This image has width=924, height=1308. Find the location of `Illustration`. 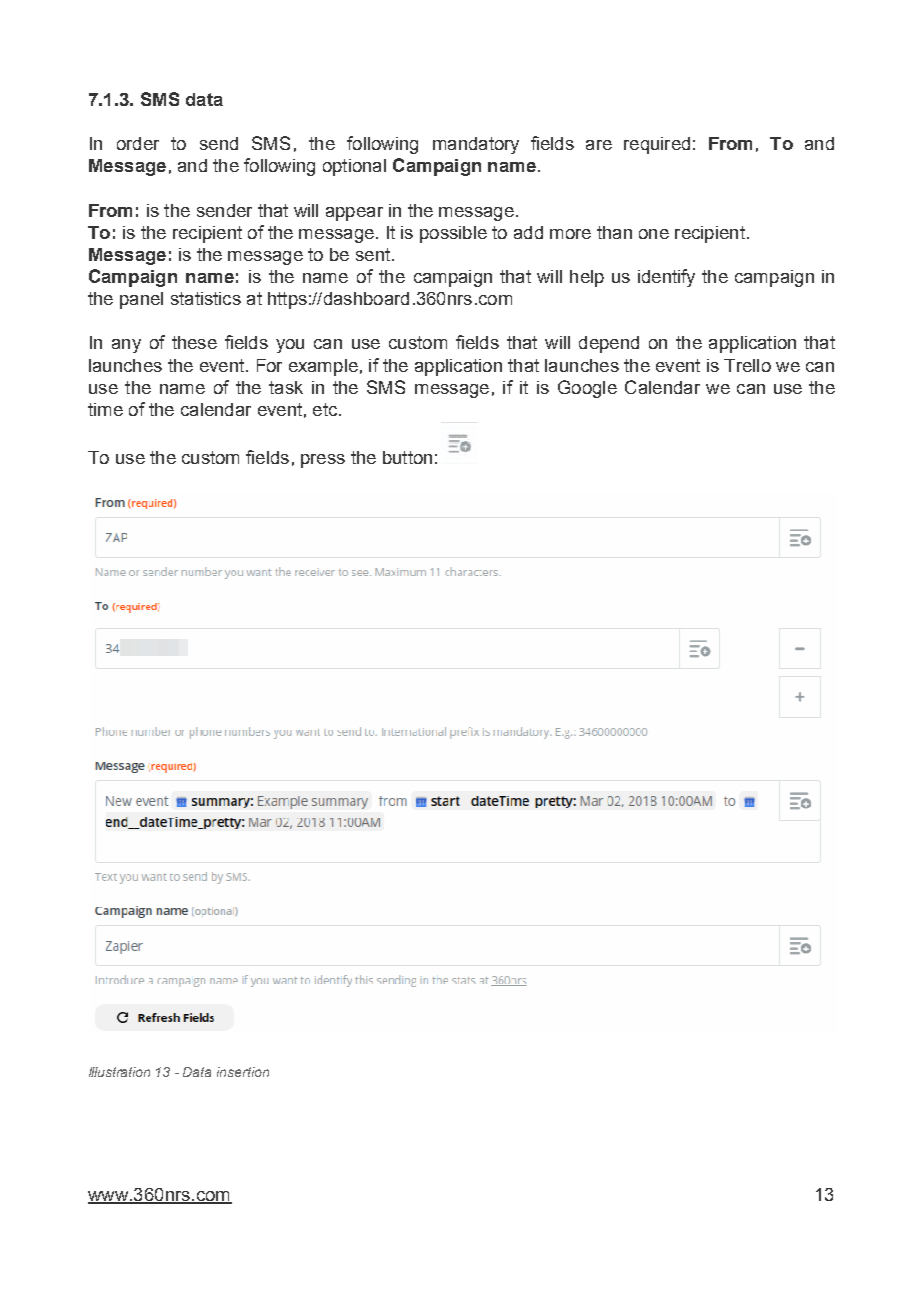

Illustration is located at coordinates (119, 1072).
